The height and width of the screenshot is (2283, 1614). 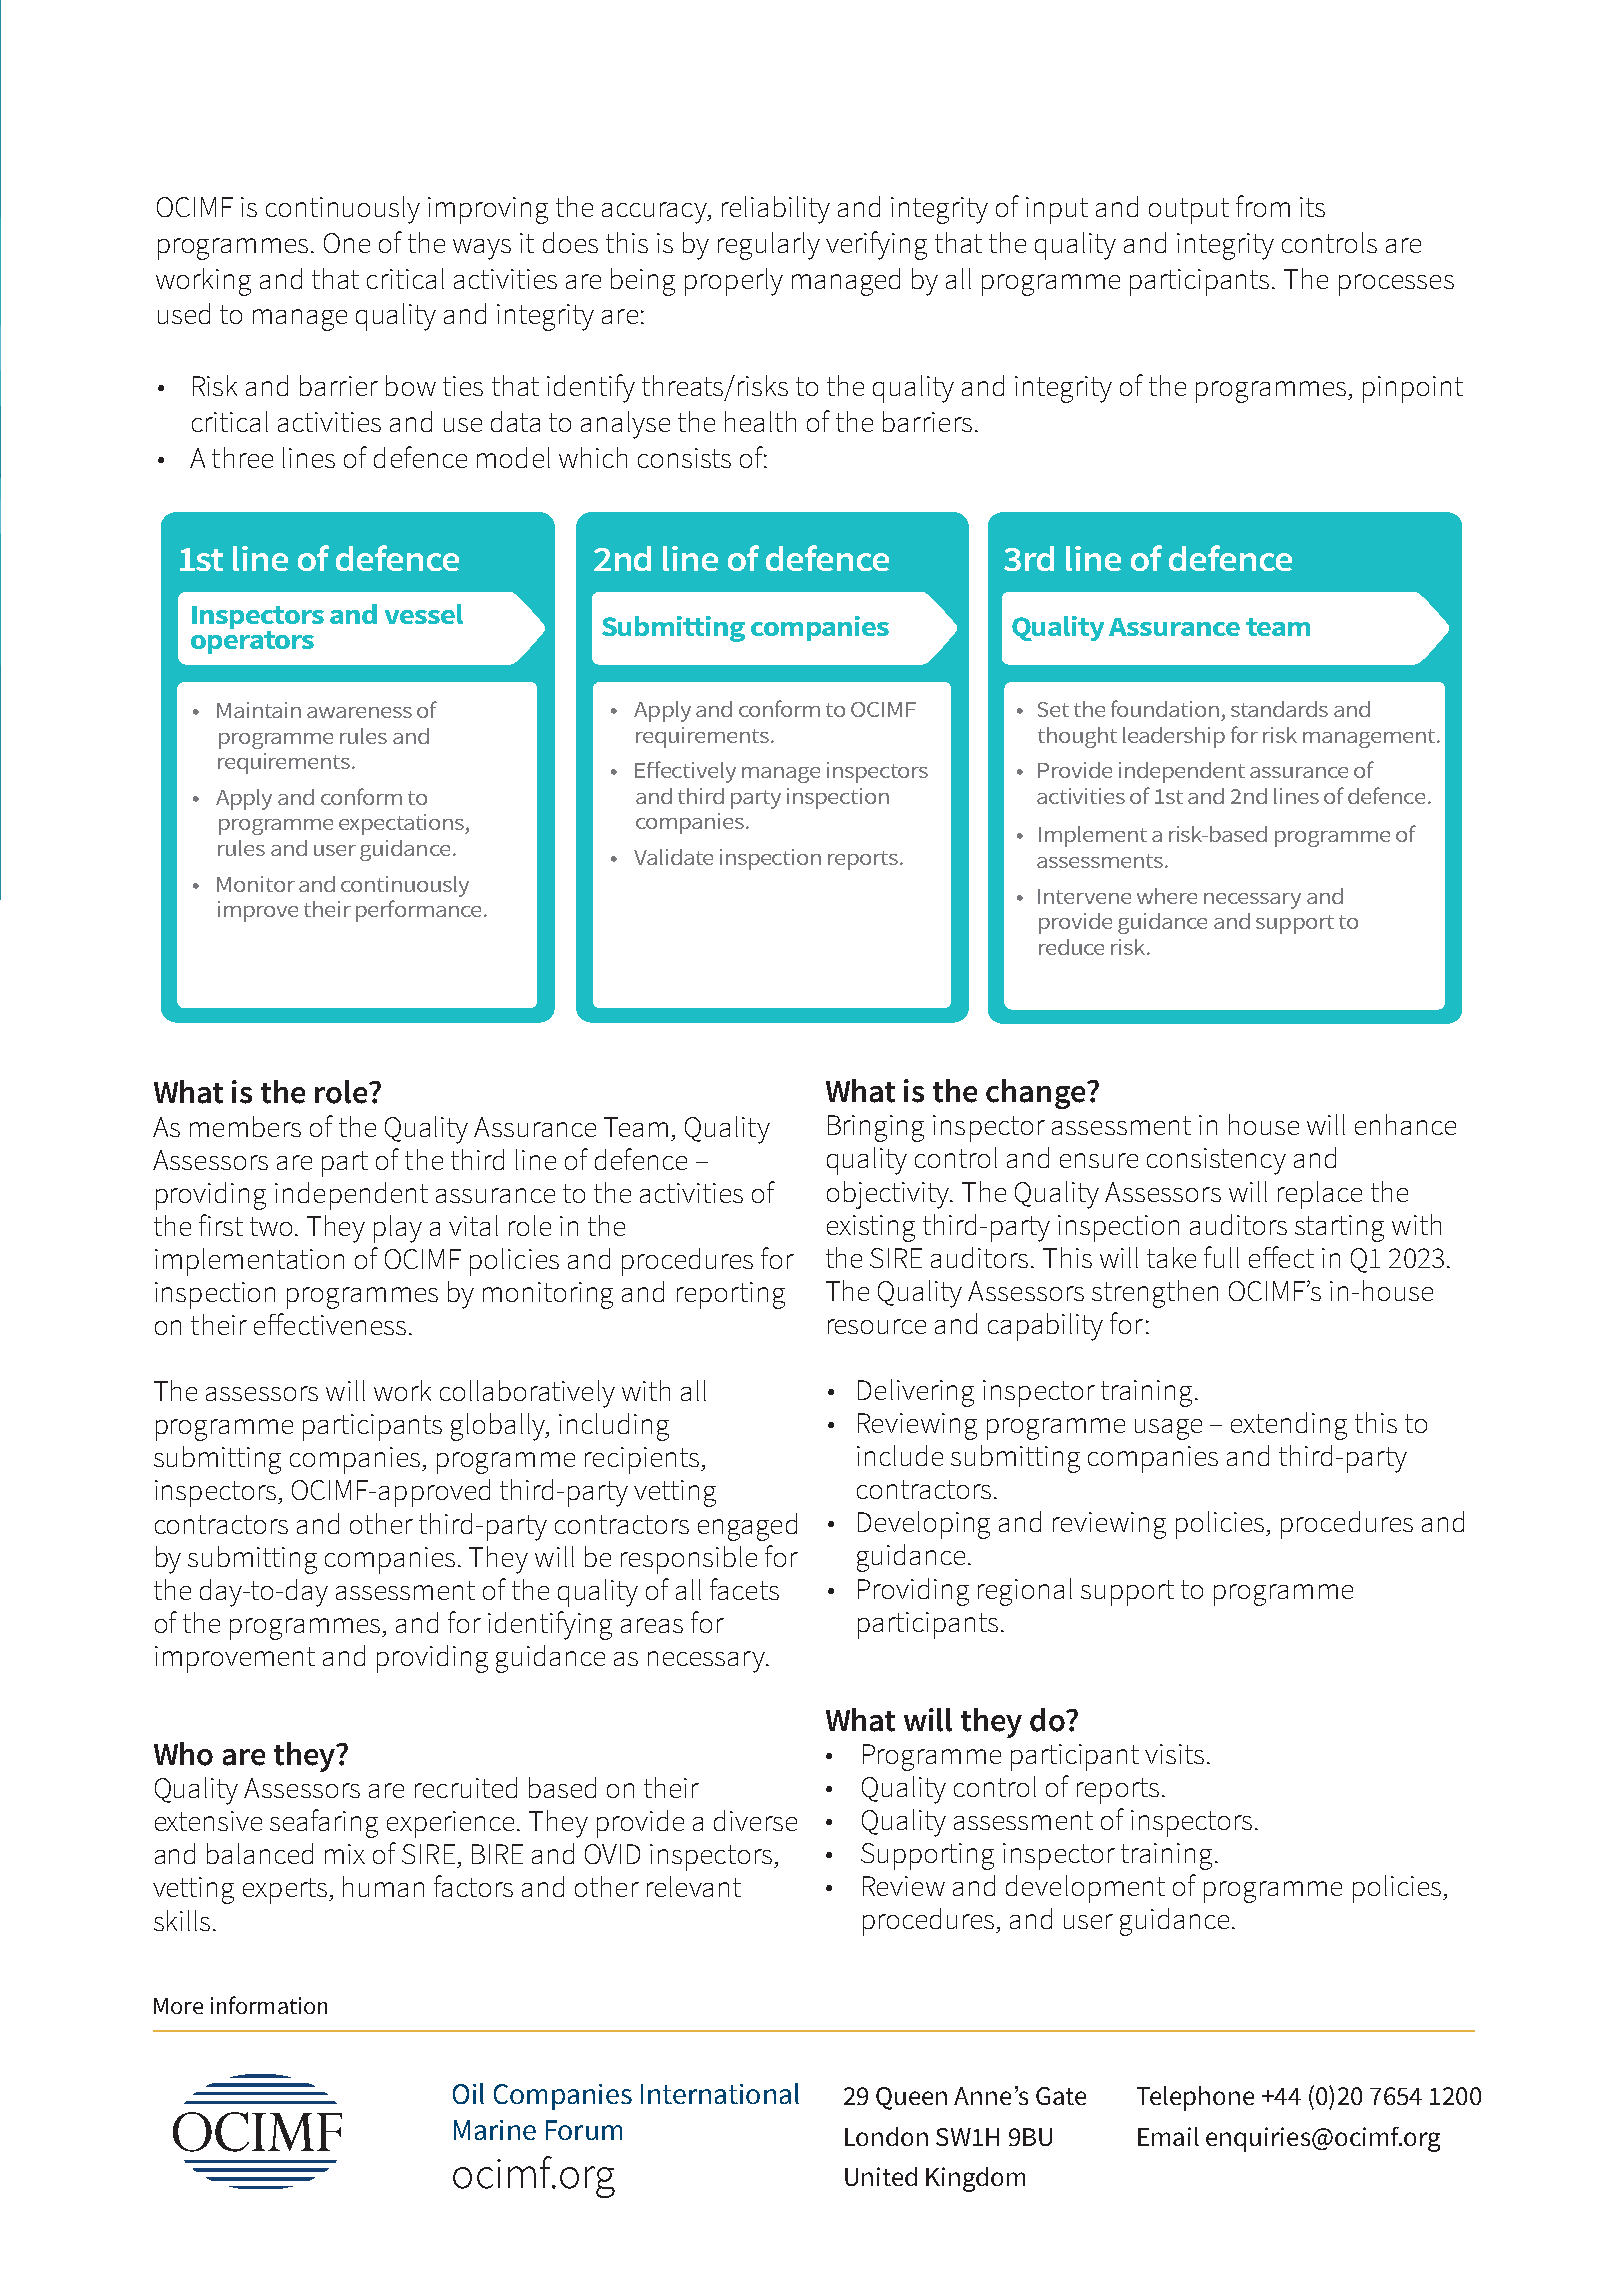 I want to click on regularly, so click(x=769, y=246).
